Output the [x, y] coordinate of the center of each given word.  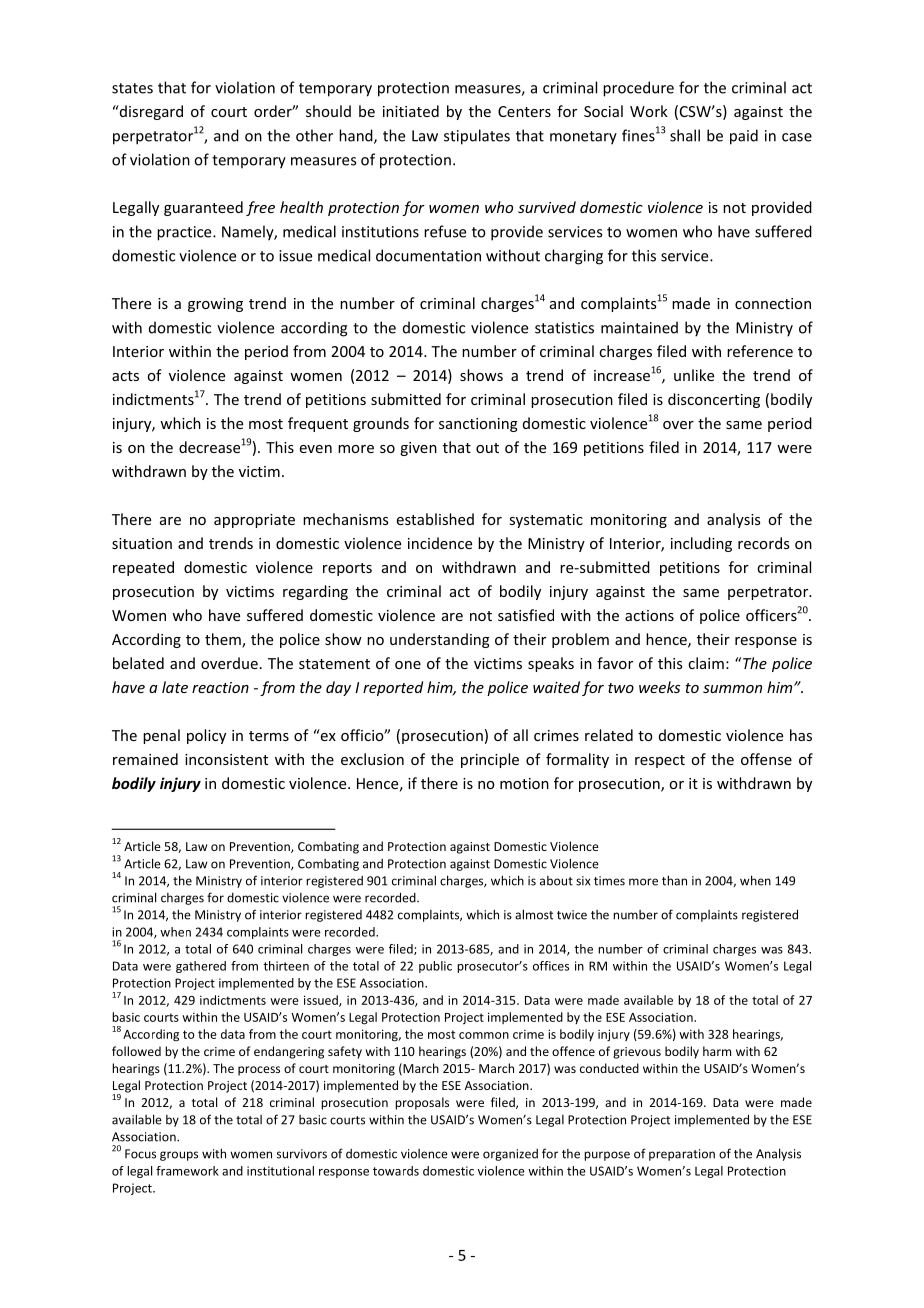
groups [179, 1156]
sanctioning [478, 425]
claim [706, 663]
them [224, 640]
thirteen [286, 966]
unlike [694, 375]
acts [125, 376]
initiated [411, 111]
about [556, 881]
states [132, 88]
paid [744, 137]
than [674, 880]
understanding [440, 640]
